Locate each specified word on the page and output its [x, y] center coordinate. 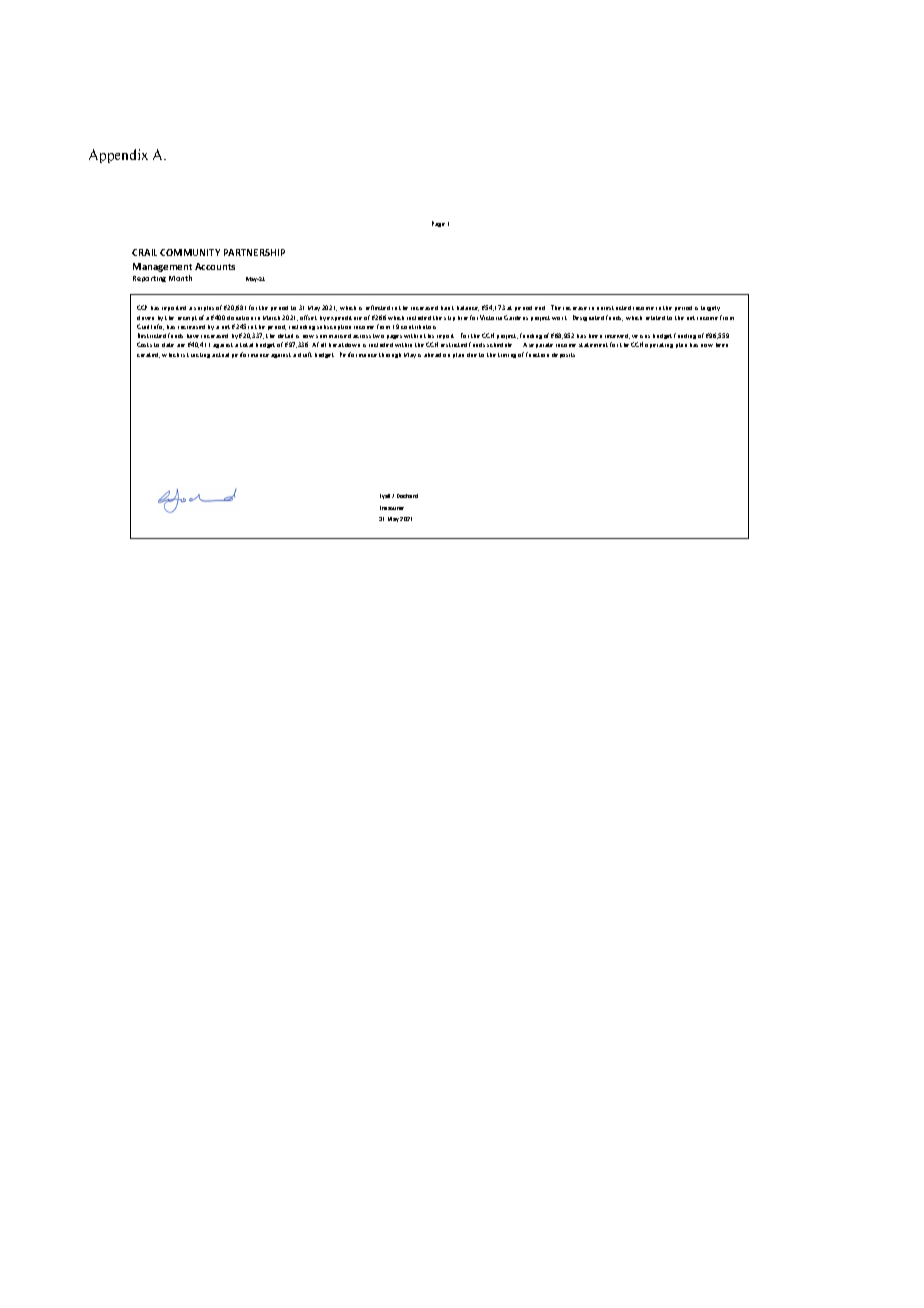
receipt [187, 318]
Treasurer [392, 508]
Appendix [118, 156]
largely [710, 308]
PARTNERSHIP [254, 252]
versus [641, 336]
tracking [198, 355]
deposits [563, 355]
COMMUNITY [190, 252]
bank [447, 308]
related [655, 318]
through [390, 355]
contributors [418, 327]
